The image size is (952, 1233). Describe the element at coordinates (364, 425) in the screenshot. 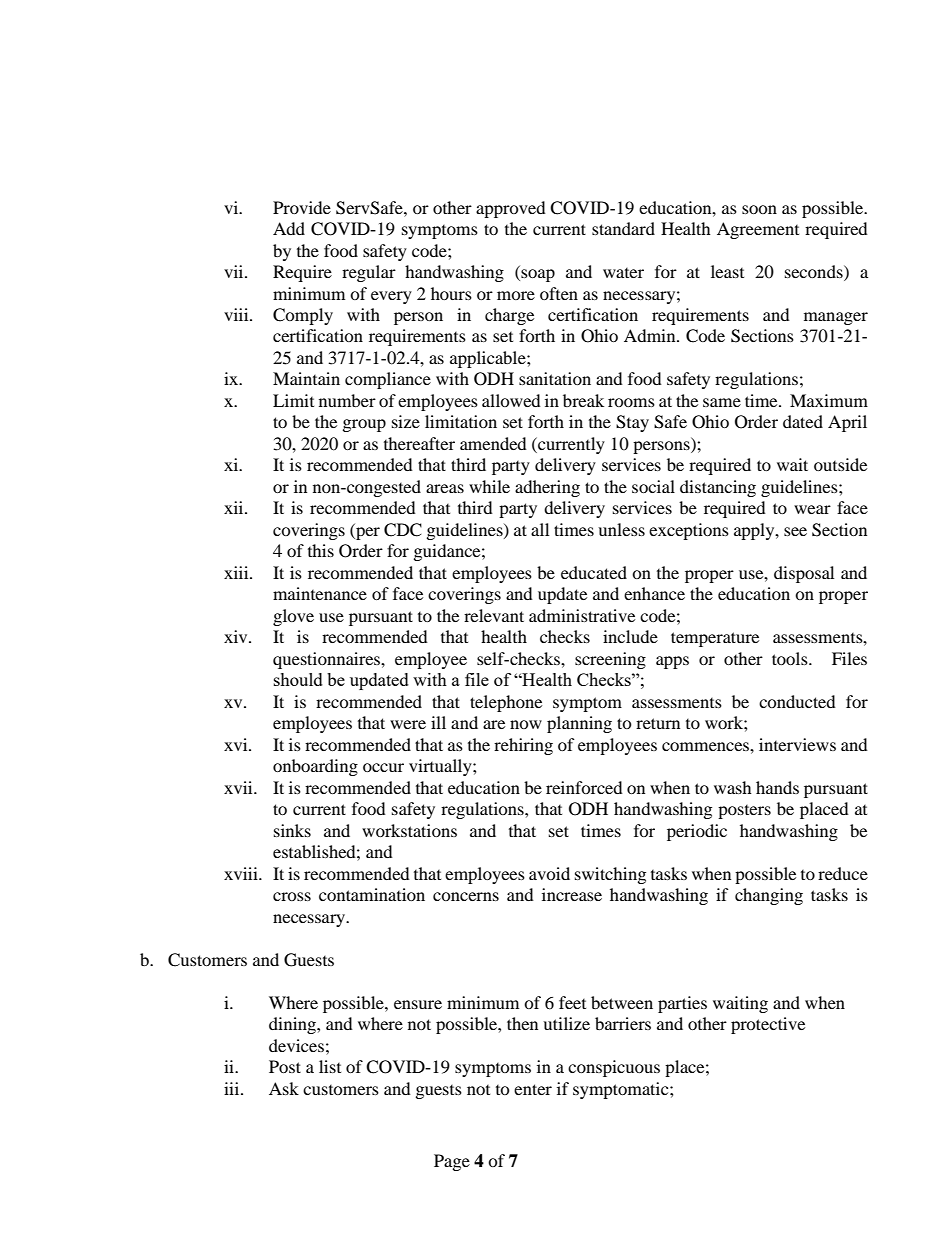

I see `group` at that location.
